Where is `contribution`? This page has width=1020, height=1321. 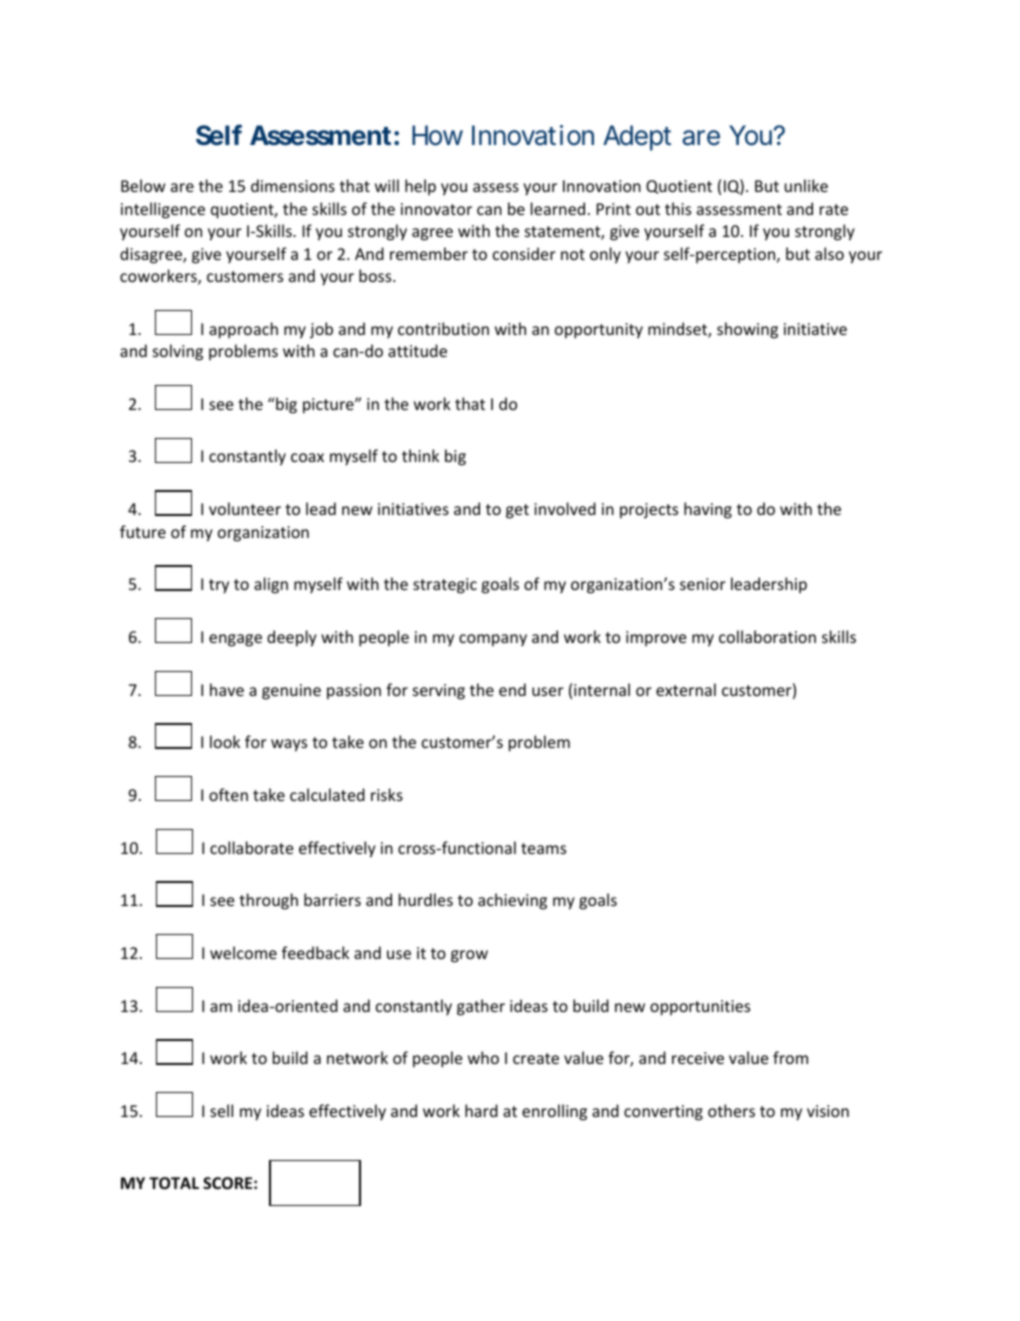 contribution is located at coordinates (443, 328).
